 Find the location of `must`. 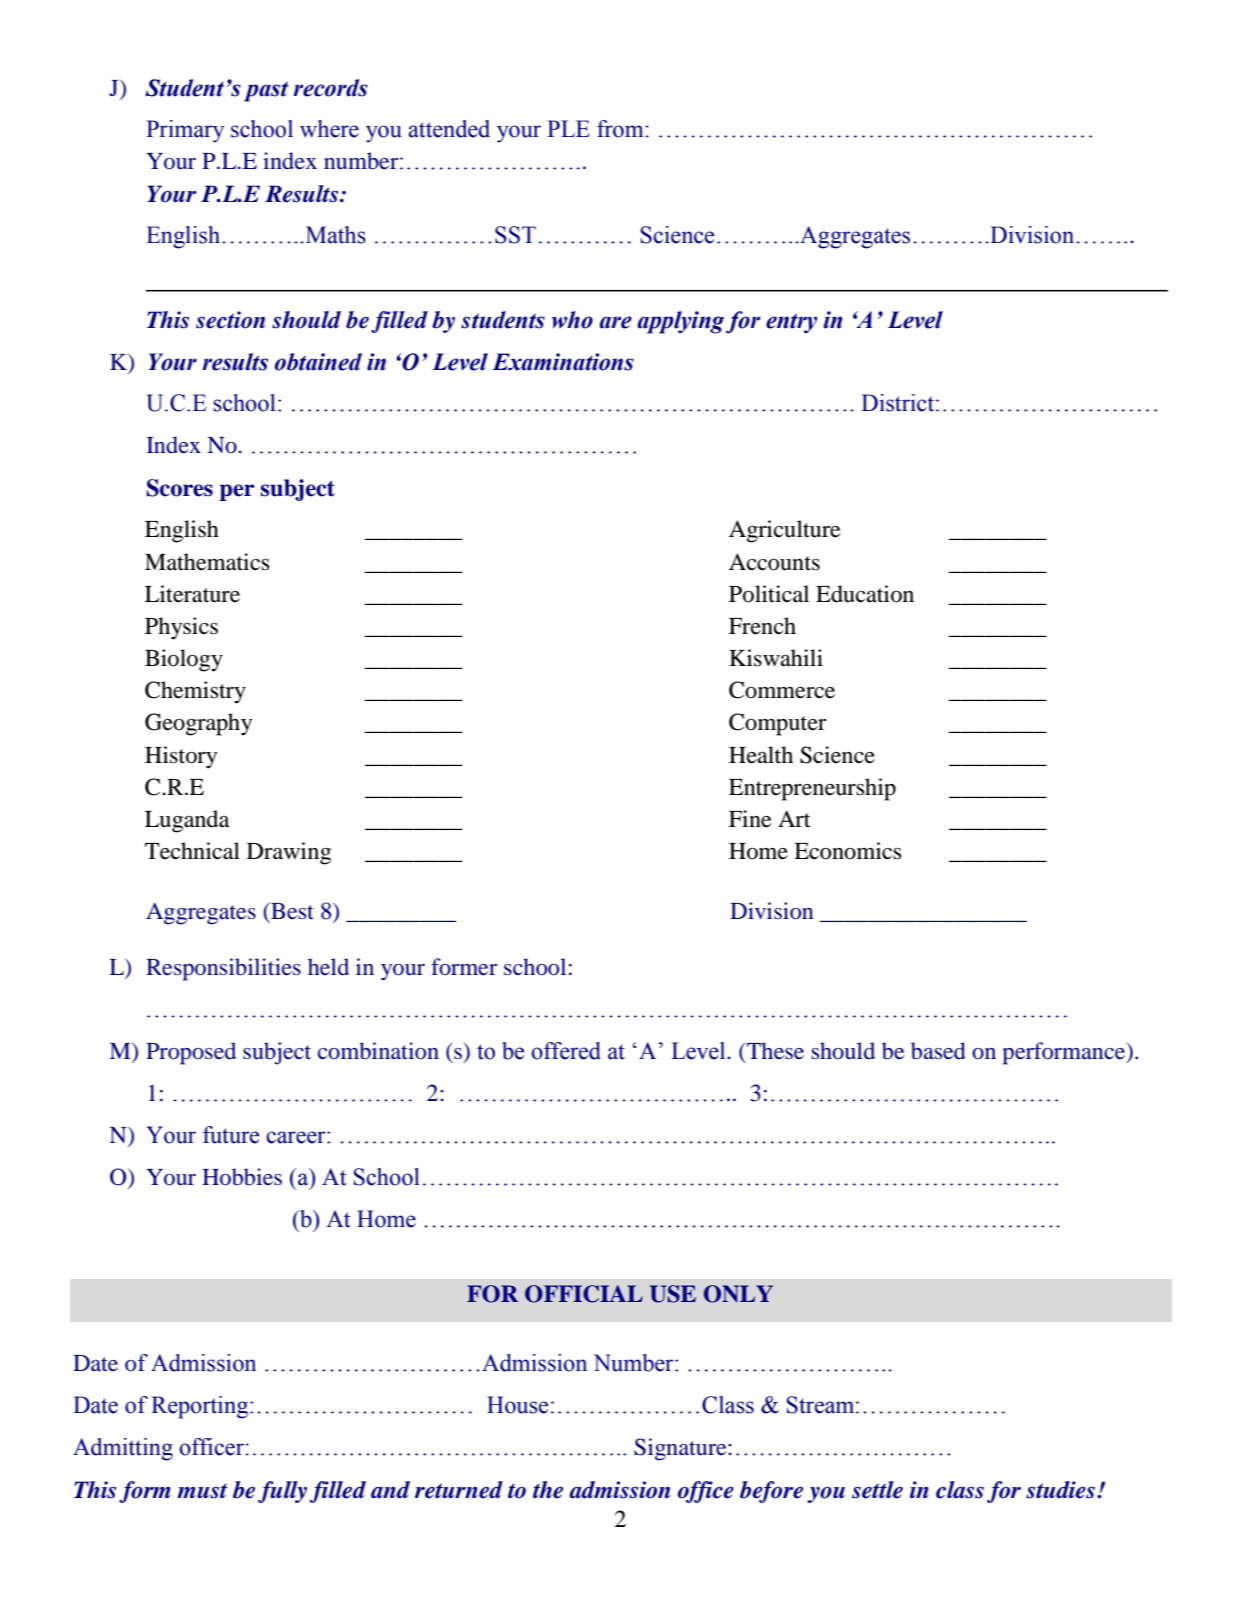

must is located at coordinates (202, 1491).
